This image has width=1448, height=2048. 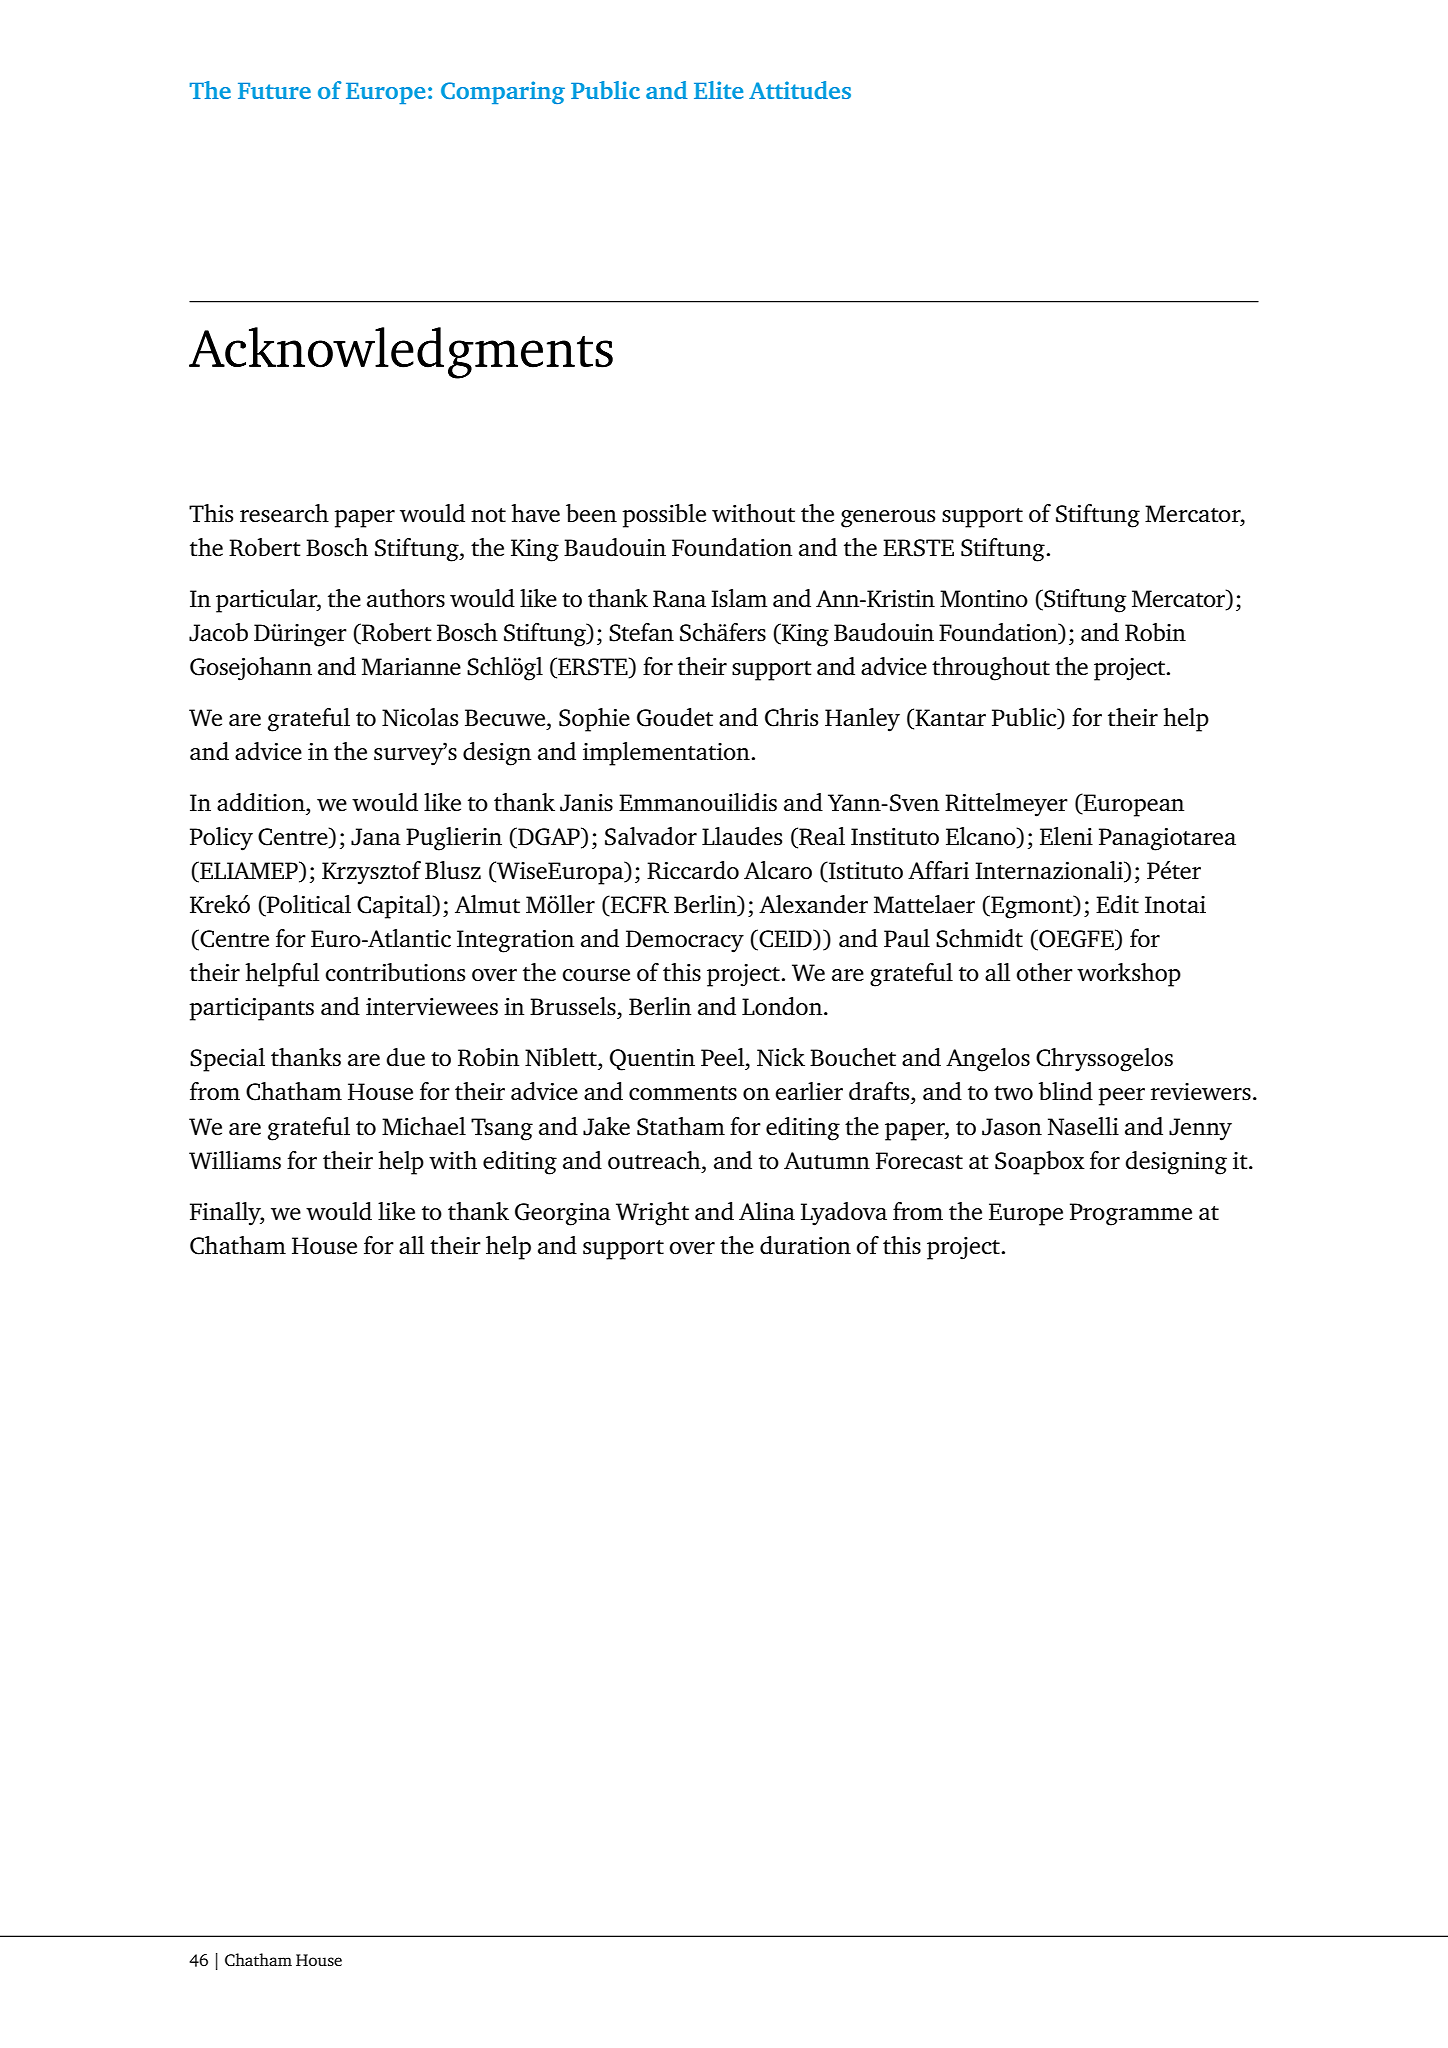 What do you see at coordinates (641, 632) in the image?
I see `Stefan` at bounding box center [641, 632].
